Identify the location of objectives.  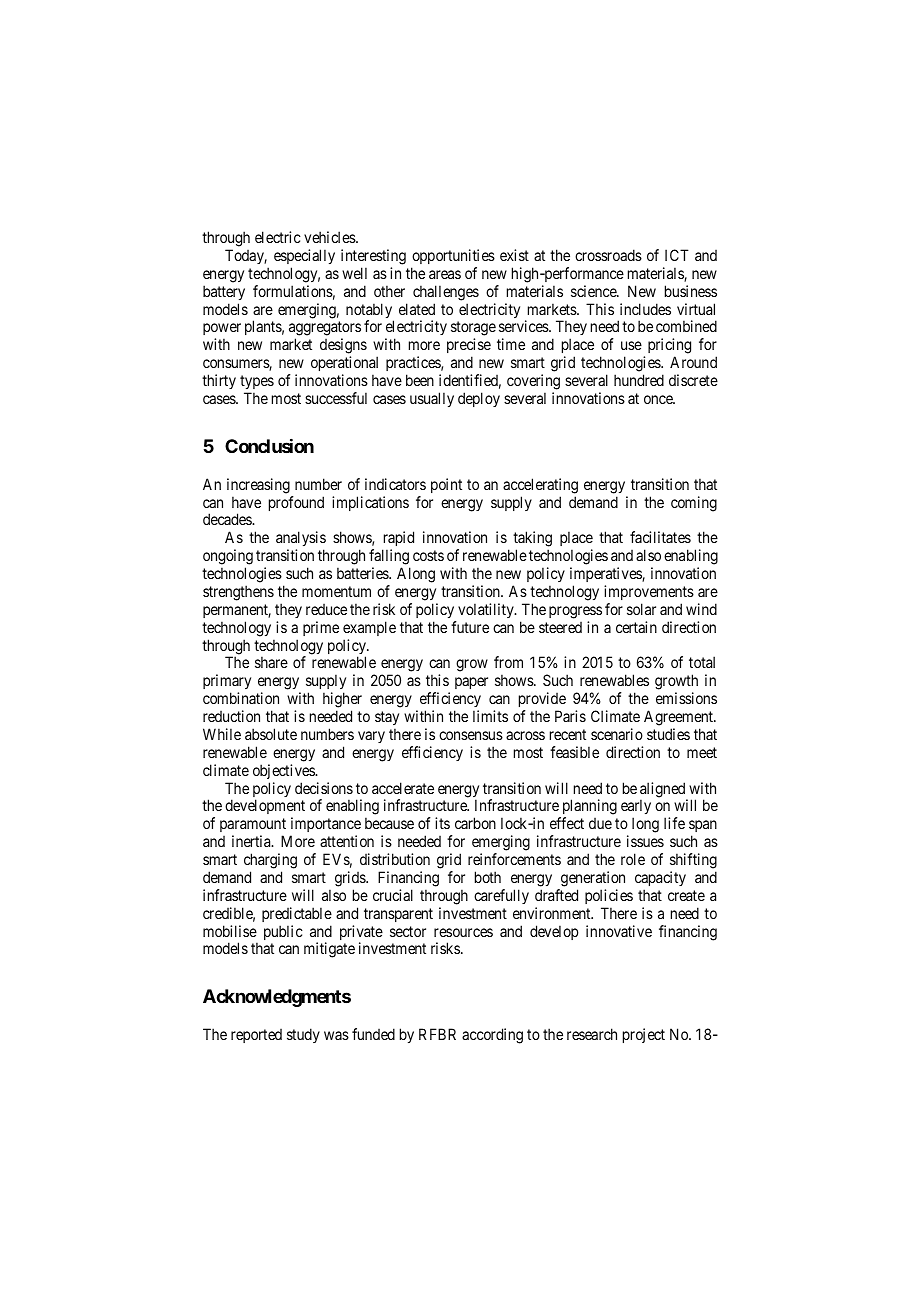
(284, 771).
